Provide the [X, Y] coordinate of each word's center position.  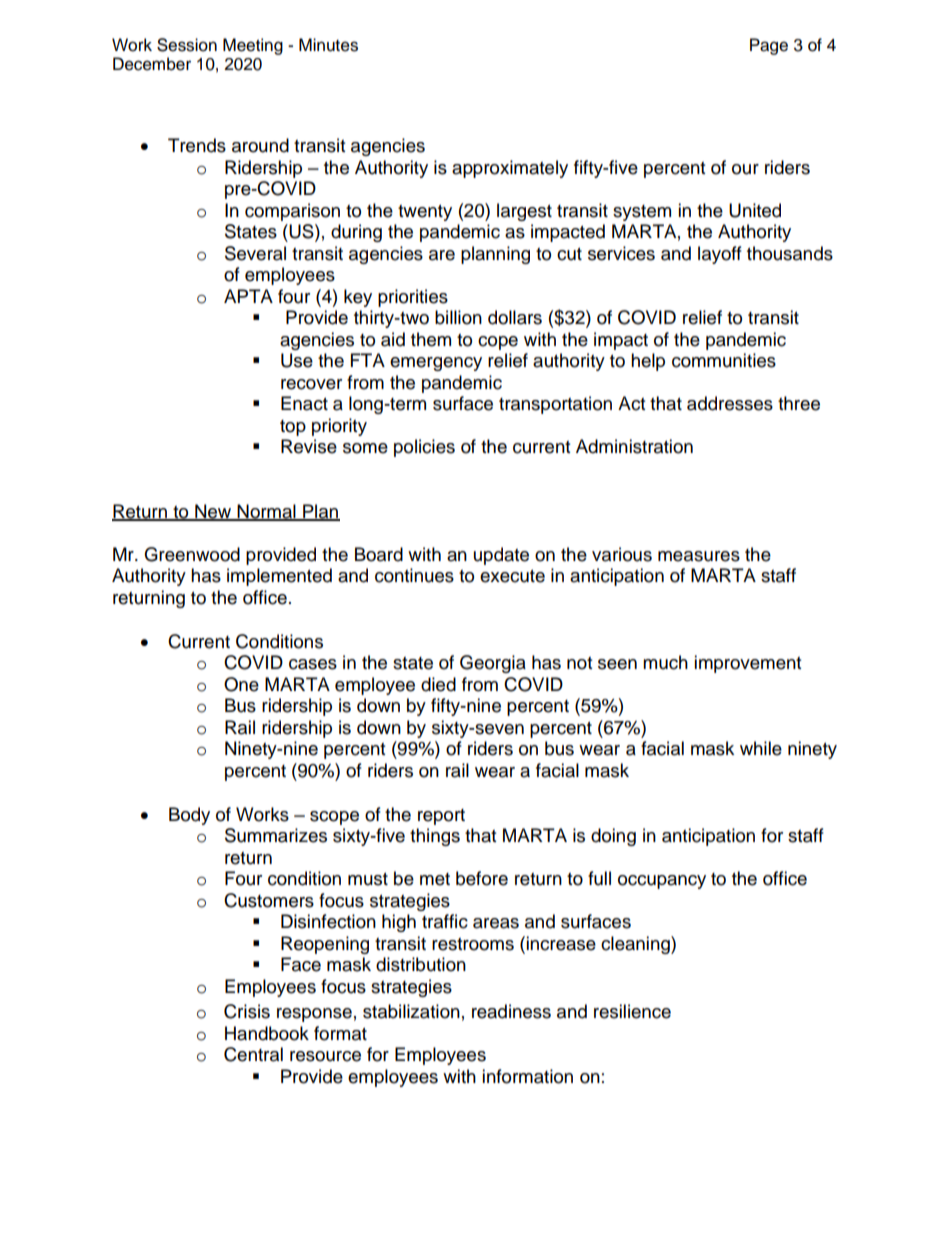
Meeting [253, 46]
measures [699, 556]
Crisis [247, 1011]
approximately [510, 169]
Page [769, 46]
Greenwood [192, 554]
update [501, 556]
